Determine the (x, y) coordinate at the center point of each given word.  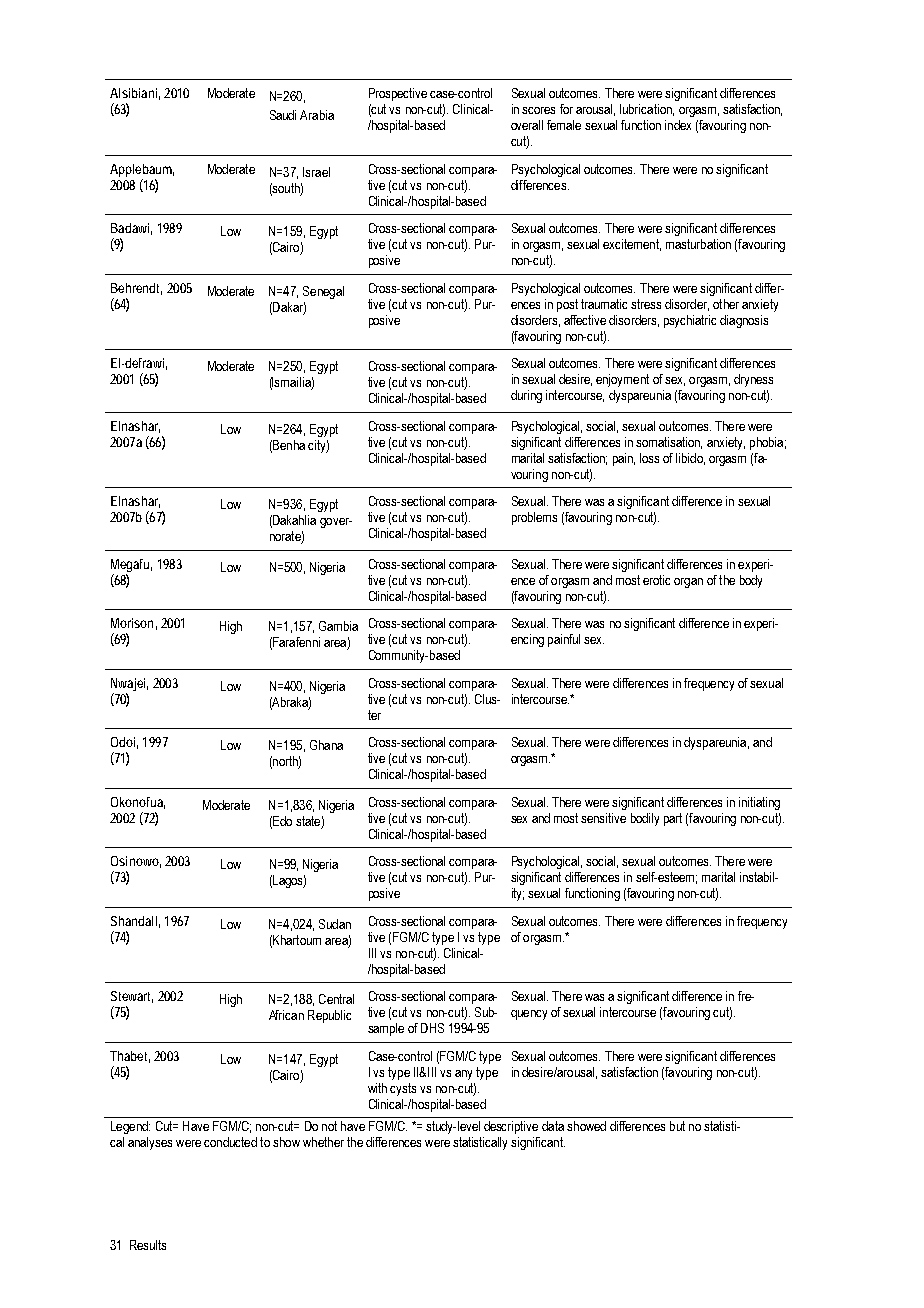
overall (527, 125)
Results (148, 1245)
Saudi (283, 115)
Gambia (338, 626)
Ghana (326, 745)
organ (688, 583)
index (678, 125)
